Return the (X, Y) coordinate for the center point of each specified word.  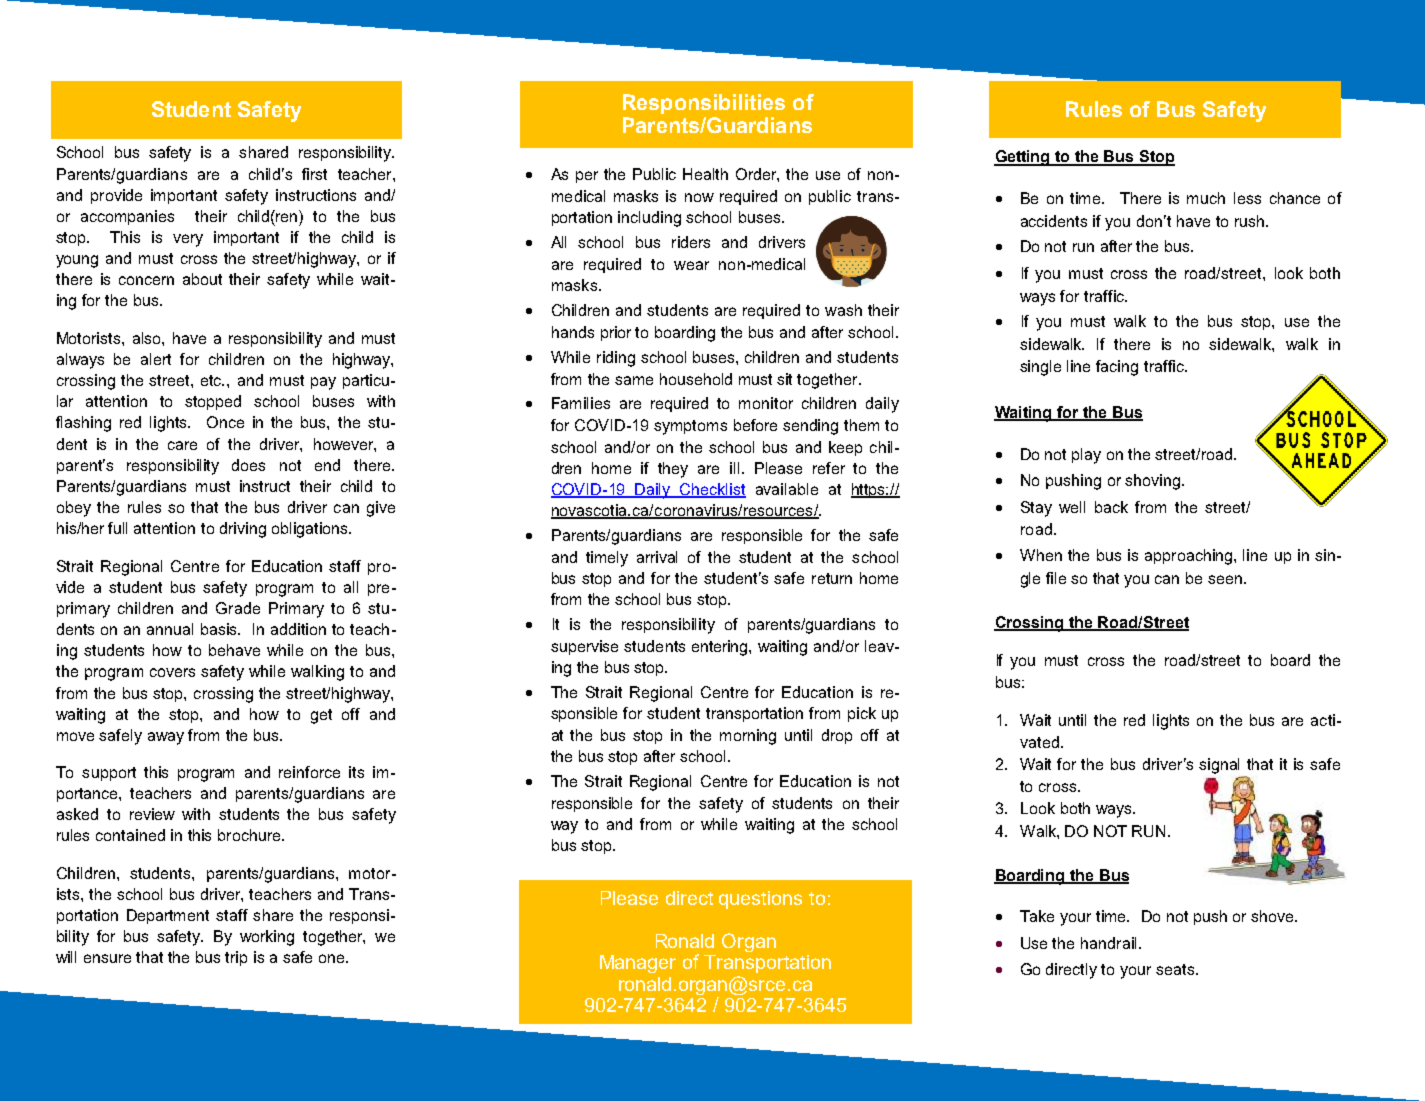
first (314, 174)
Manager (638, 964)
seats (1175, 969)
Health (705, 174)
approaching (1190, 557)
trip (236, 958)
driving (243, 530)
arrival (657, 557)
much (1206, 198)
